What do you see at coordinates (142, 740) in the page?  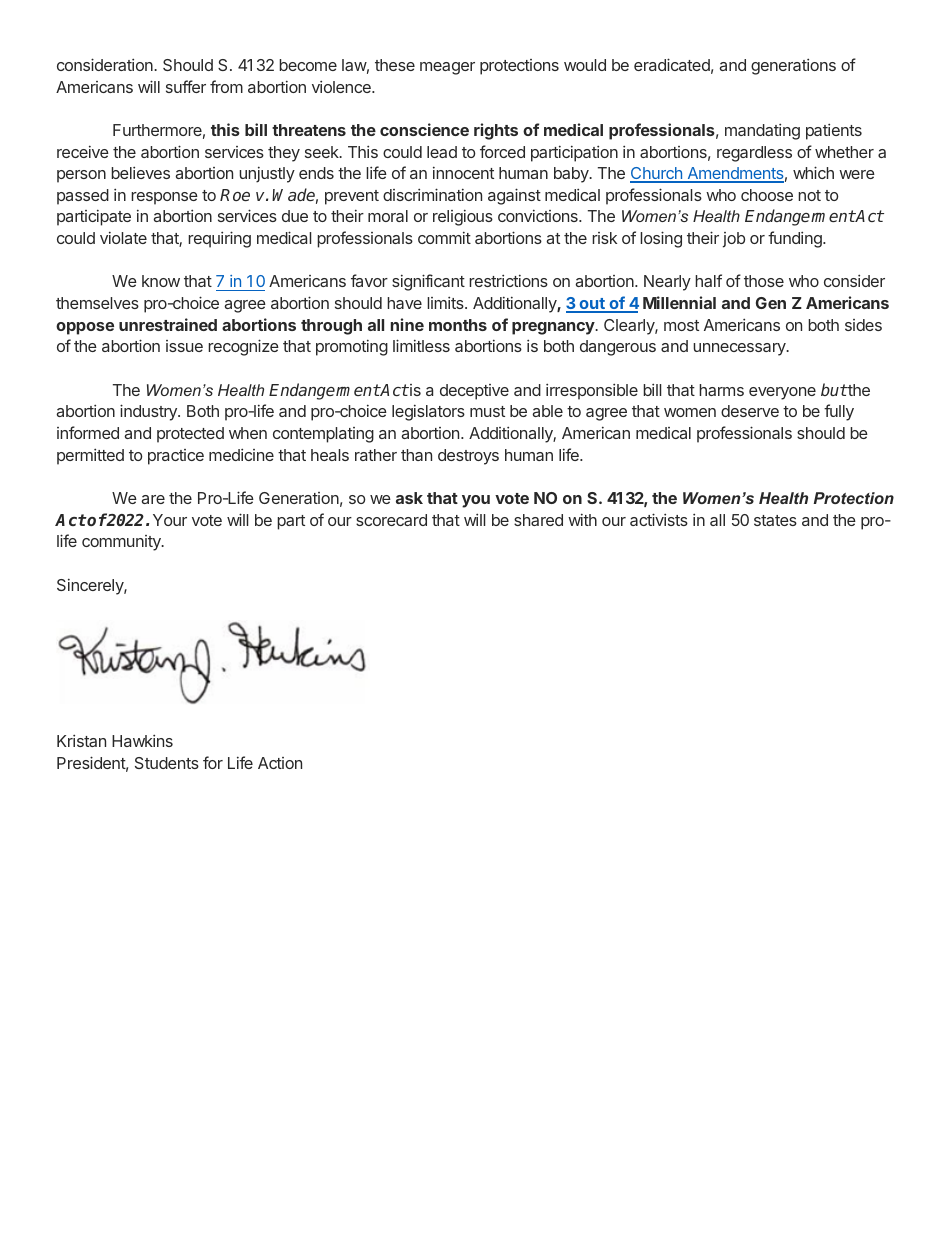 I see `Hawkins` at bounding box center [142, 740].
